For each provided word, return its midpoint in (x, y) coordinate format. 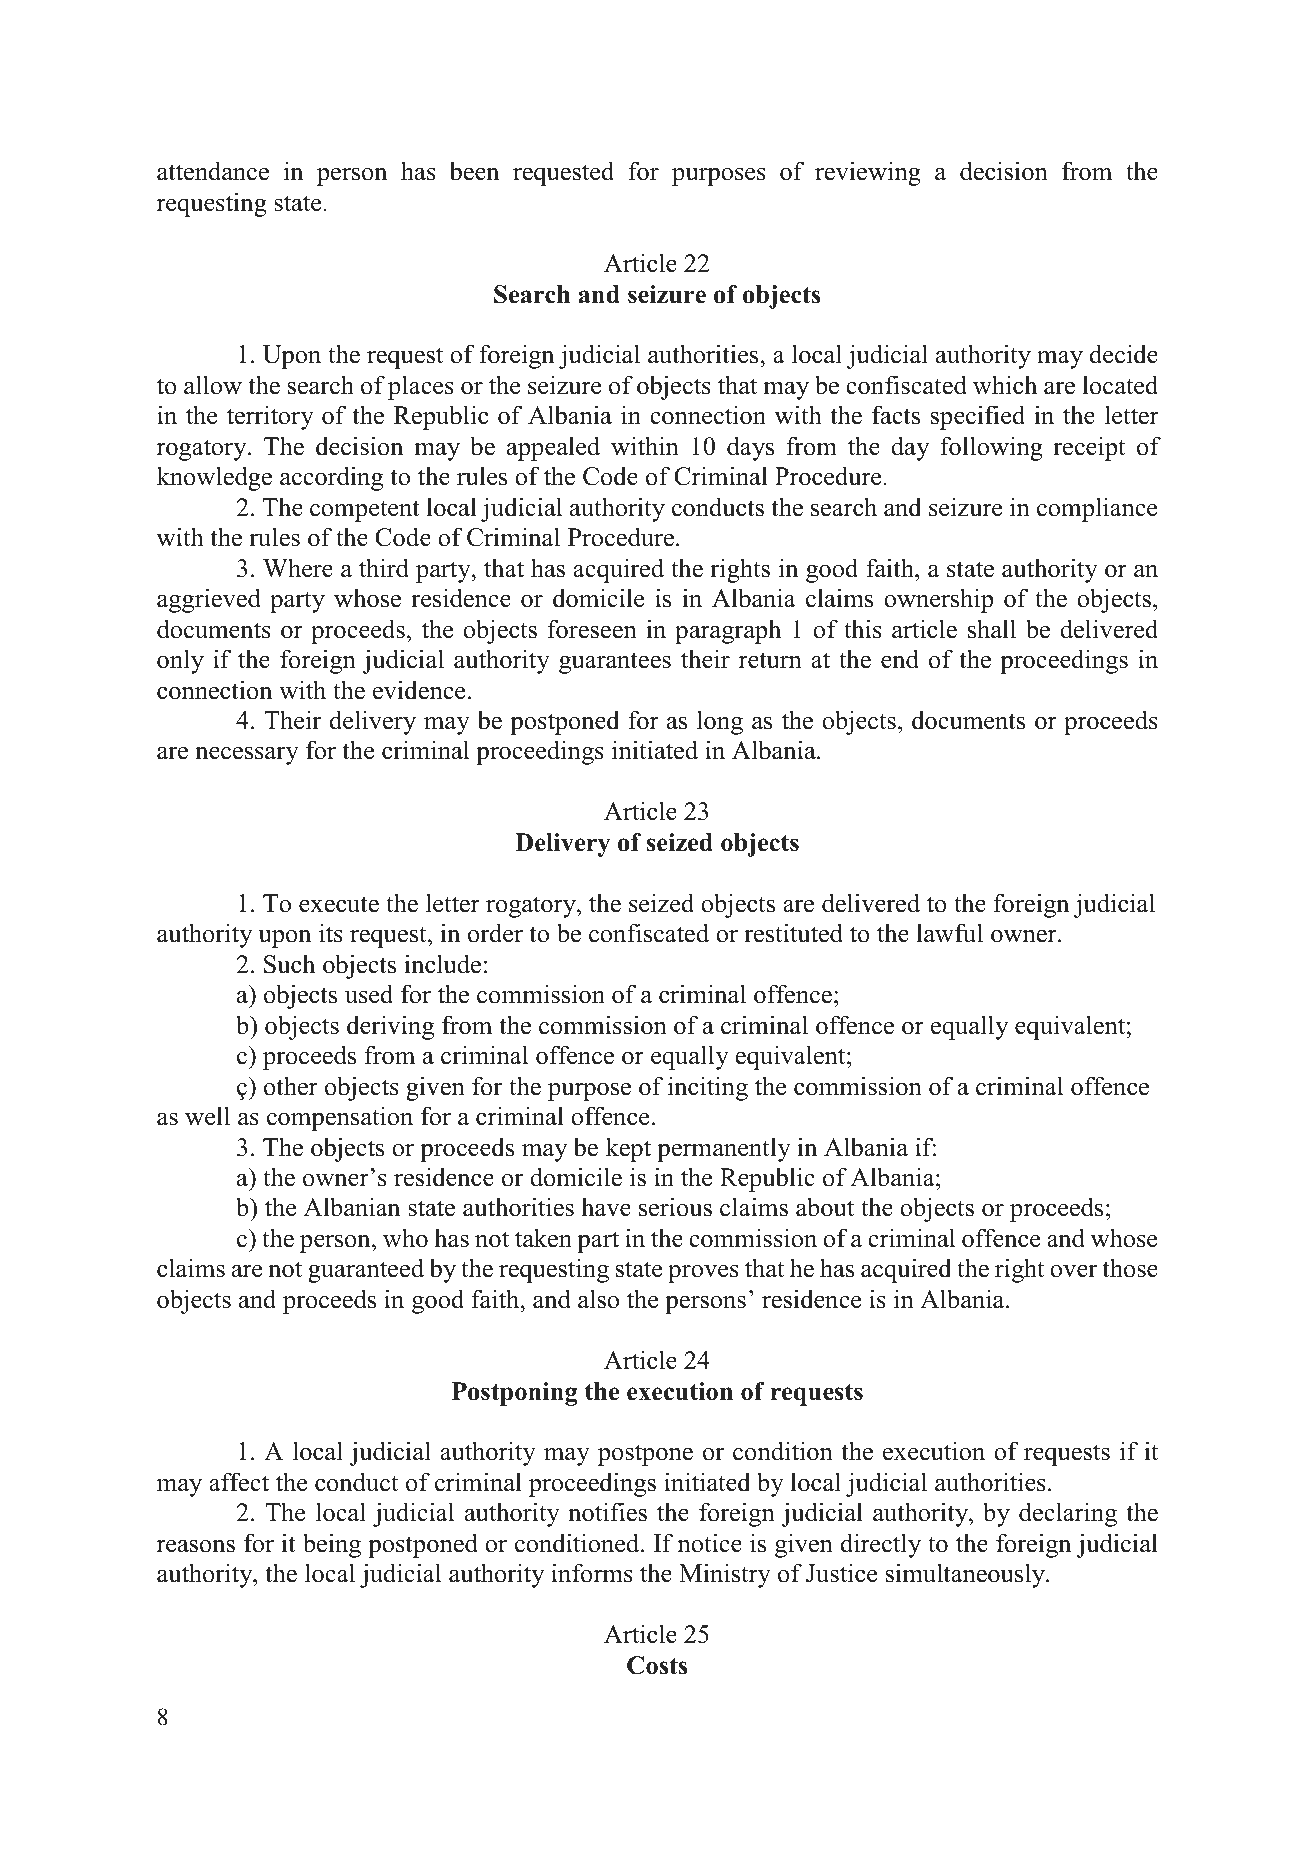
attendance (213, 171)
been (474, 171)
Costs (657, 1665)
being (332, 1545)
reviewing (868, 173)
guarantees (615, 663)
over (1073, 1271)
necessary (247, 755)
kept (628, 1149)
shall (992, 629)
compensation (340, 1118)
